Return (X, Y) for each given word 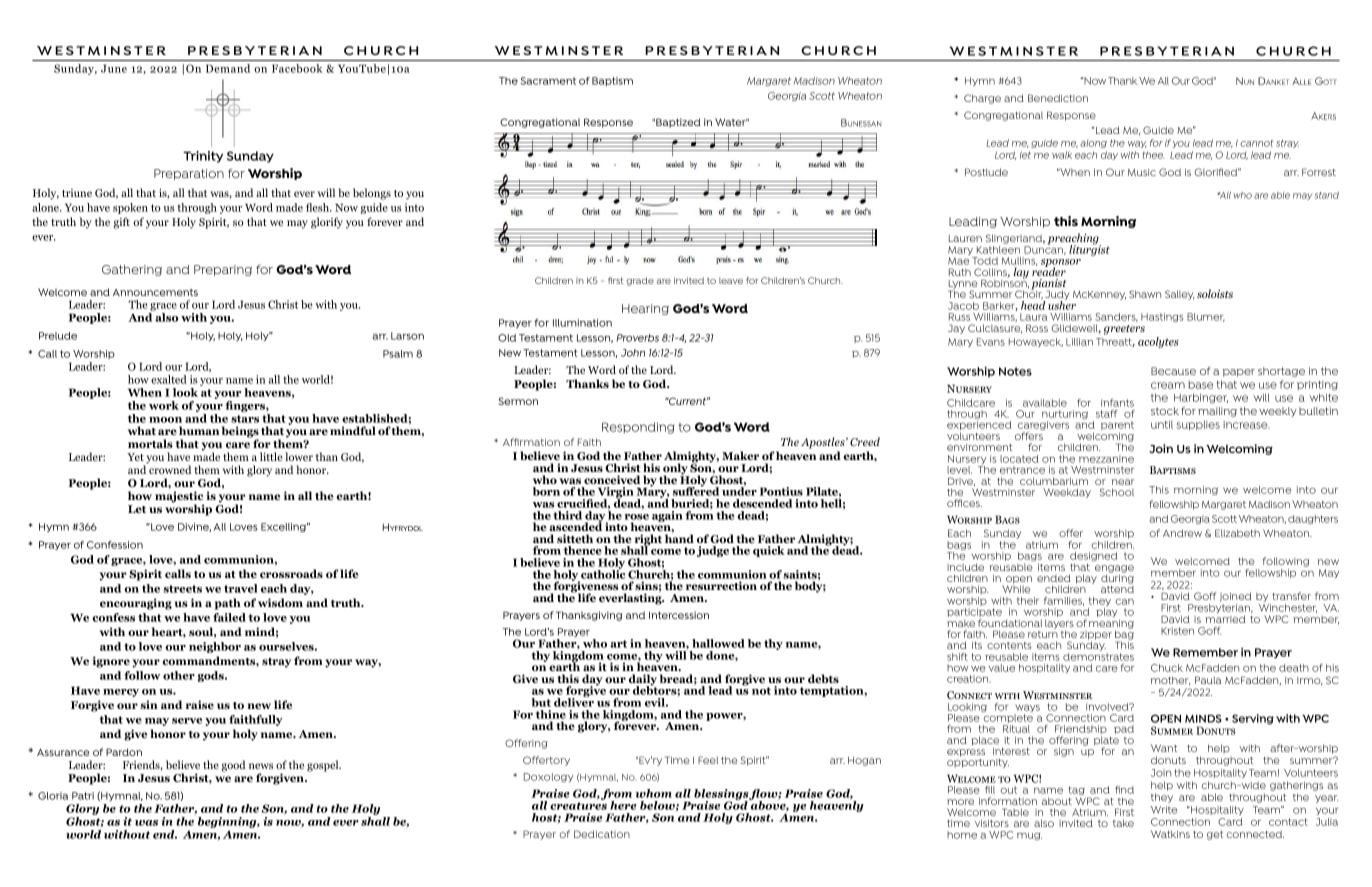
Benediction (1058, 98)
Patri (83, 796)
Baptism (612, 81)
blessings (722, 796)
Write (1163, 810)
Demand (228, 68)
